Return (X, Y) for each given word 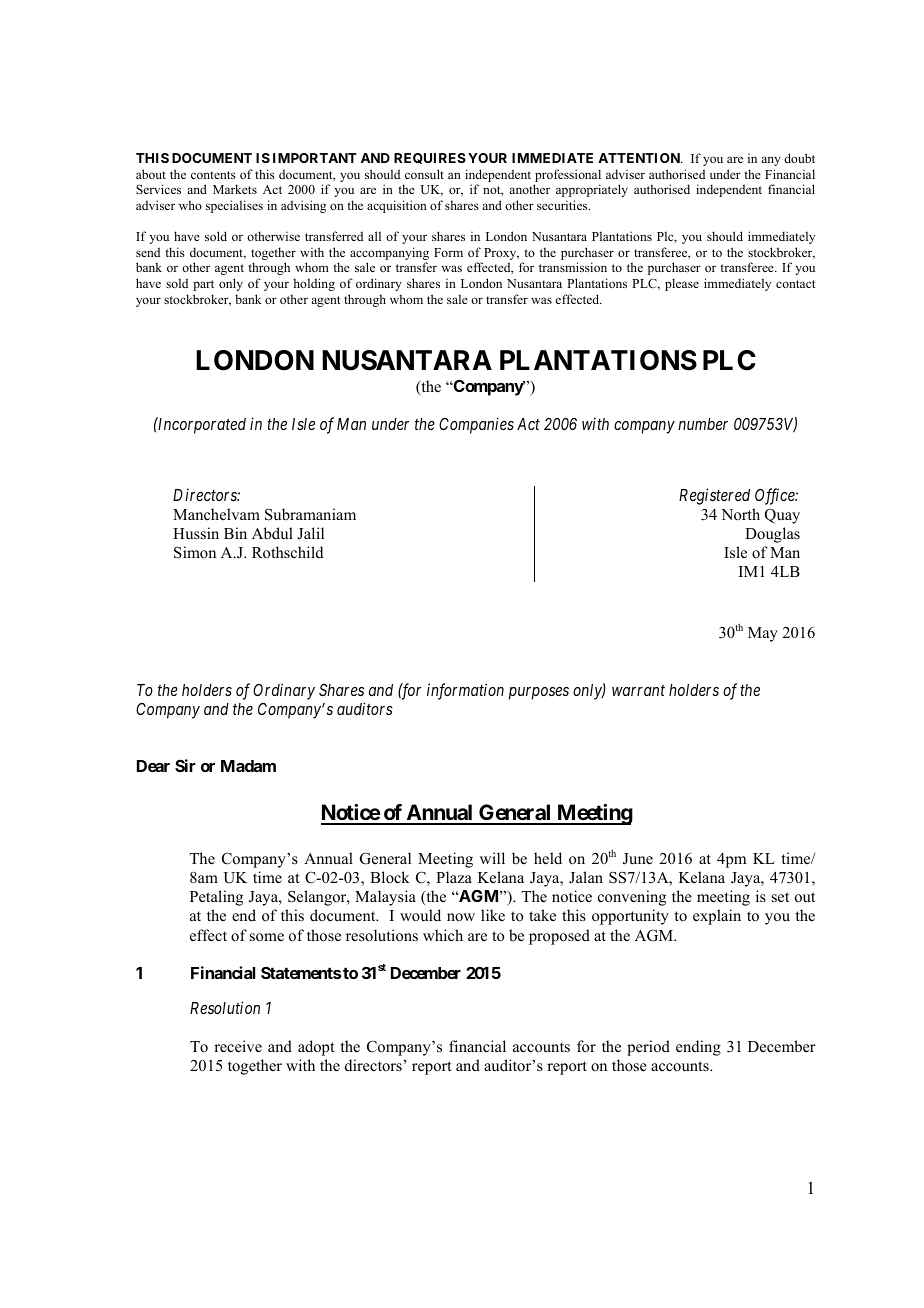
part (203, 285)
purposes (539, 693)
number (703, 424)
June (638, 859)
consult (424, 174)
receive (238, 1046)
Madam (248, 766)
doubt (799, 158)
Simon (195, 552)
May (763, 634)
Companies (476, 425)
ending (698, 1048)
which (443, 935)
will (492, 858)
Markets (235, 189)
